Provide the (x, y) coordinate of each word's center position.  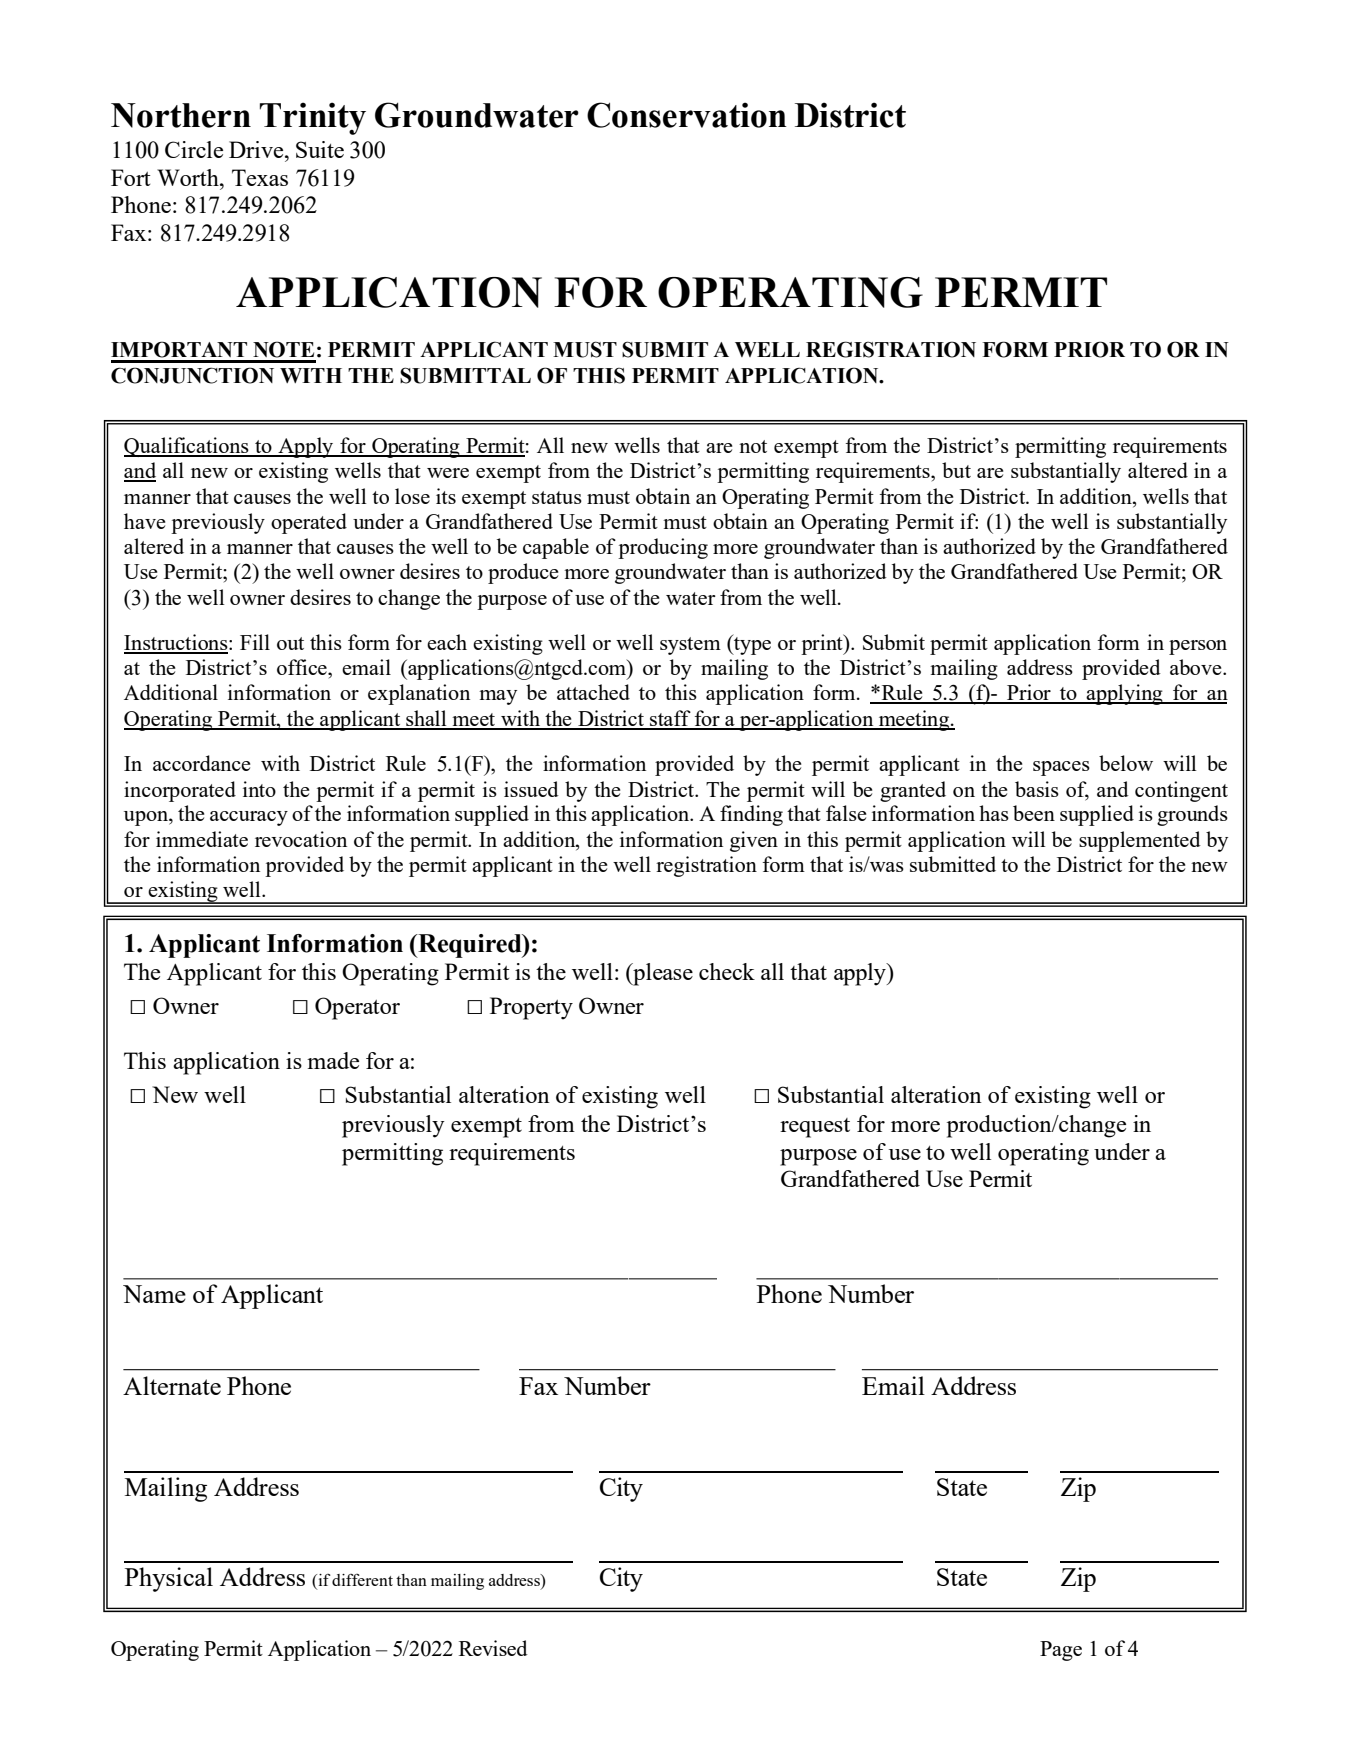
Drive (257, 149)
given (754, 841)
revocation (301, 839)
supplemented (1140, 841)
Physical (169, 1579)
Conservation (687, 115)
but (956, 470)
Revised (493, 1648)
